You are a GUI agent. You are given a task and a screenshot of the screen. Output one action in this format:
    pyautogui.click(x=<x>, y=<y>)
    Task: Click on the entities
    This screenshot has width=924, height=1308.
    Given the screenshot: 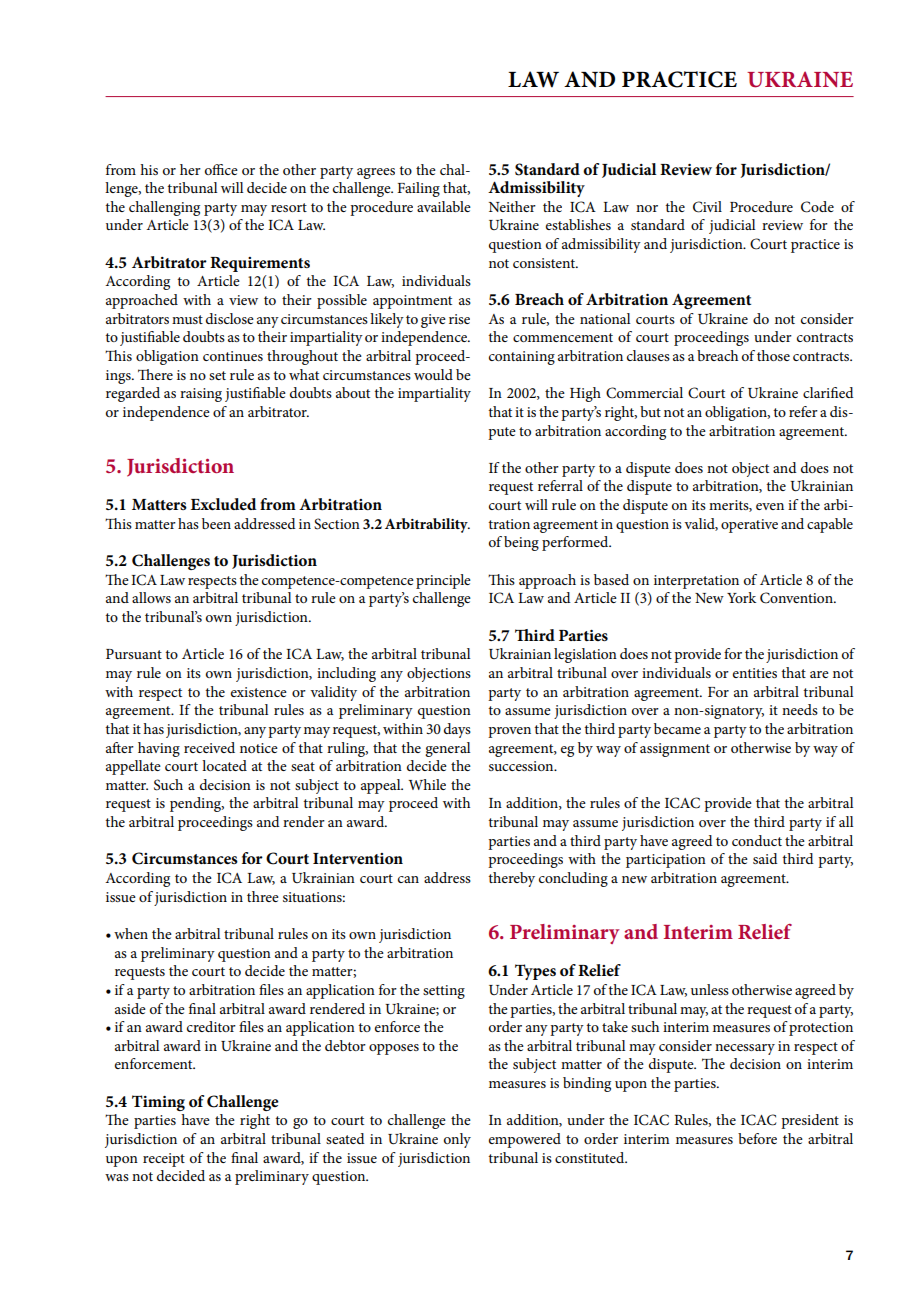 What is the action you would take?
    pyautogui.click(x=755, y=673)
